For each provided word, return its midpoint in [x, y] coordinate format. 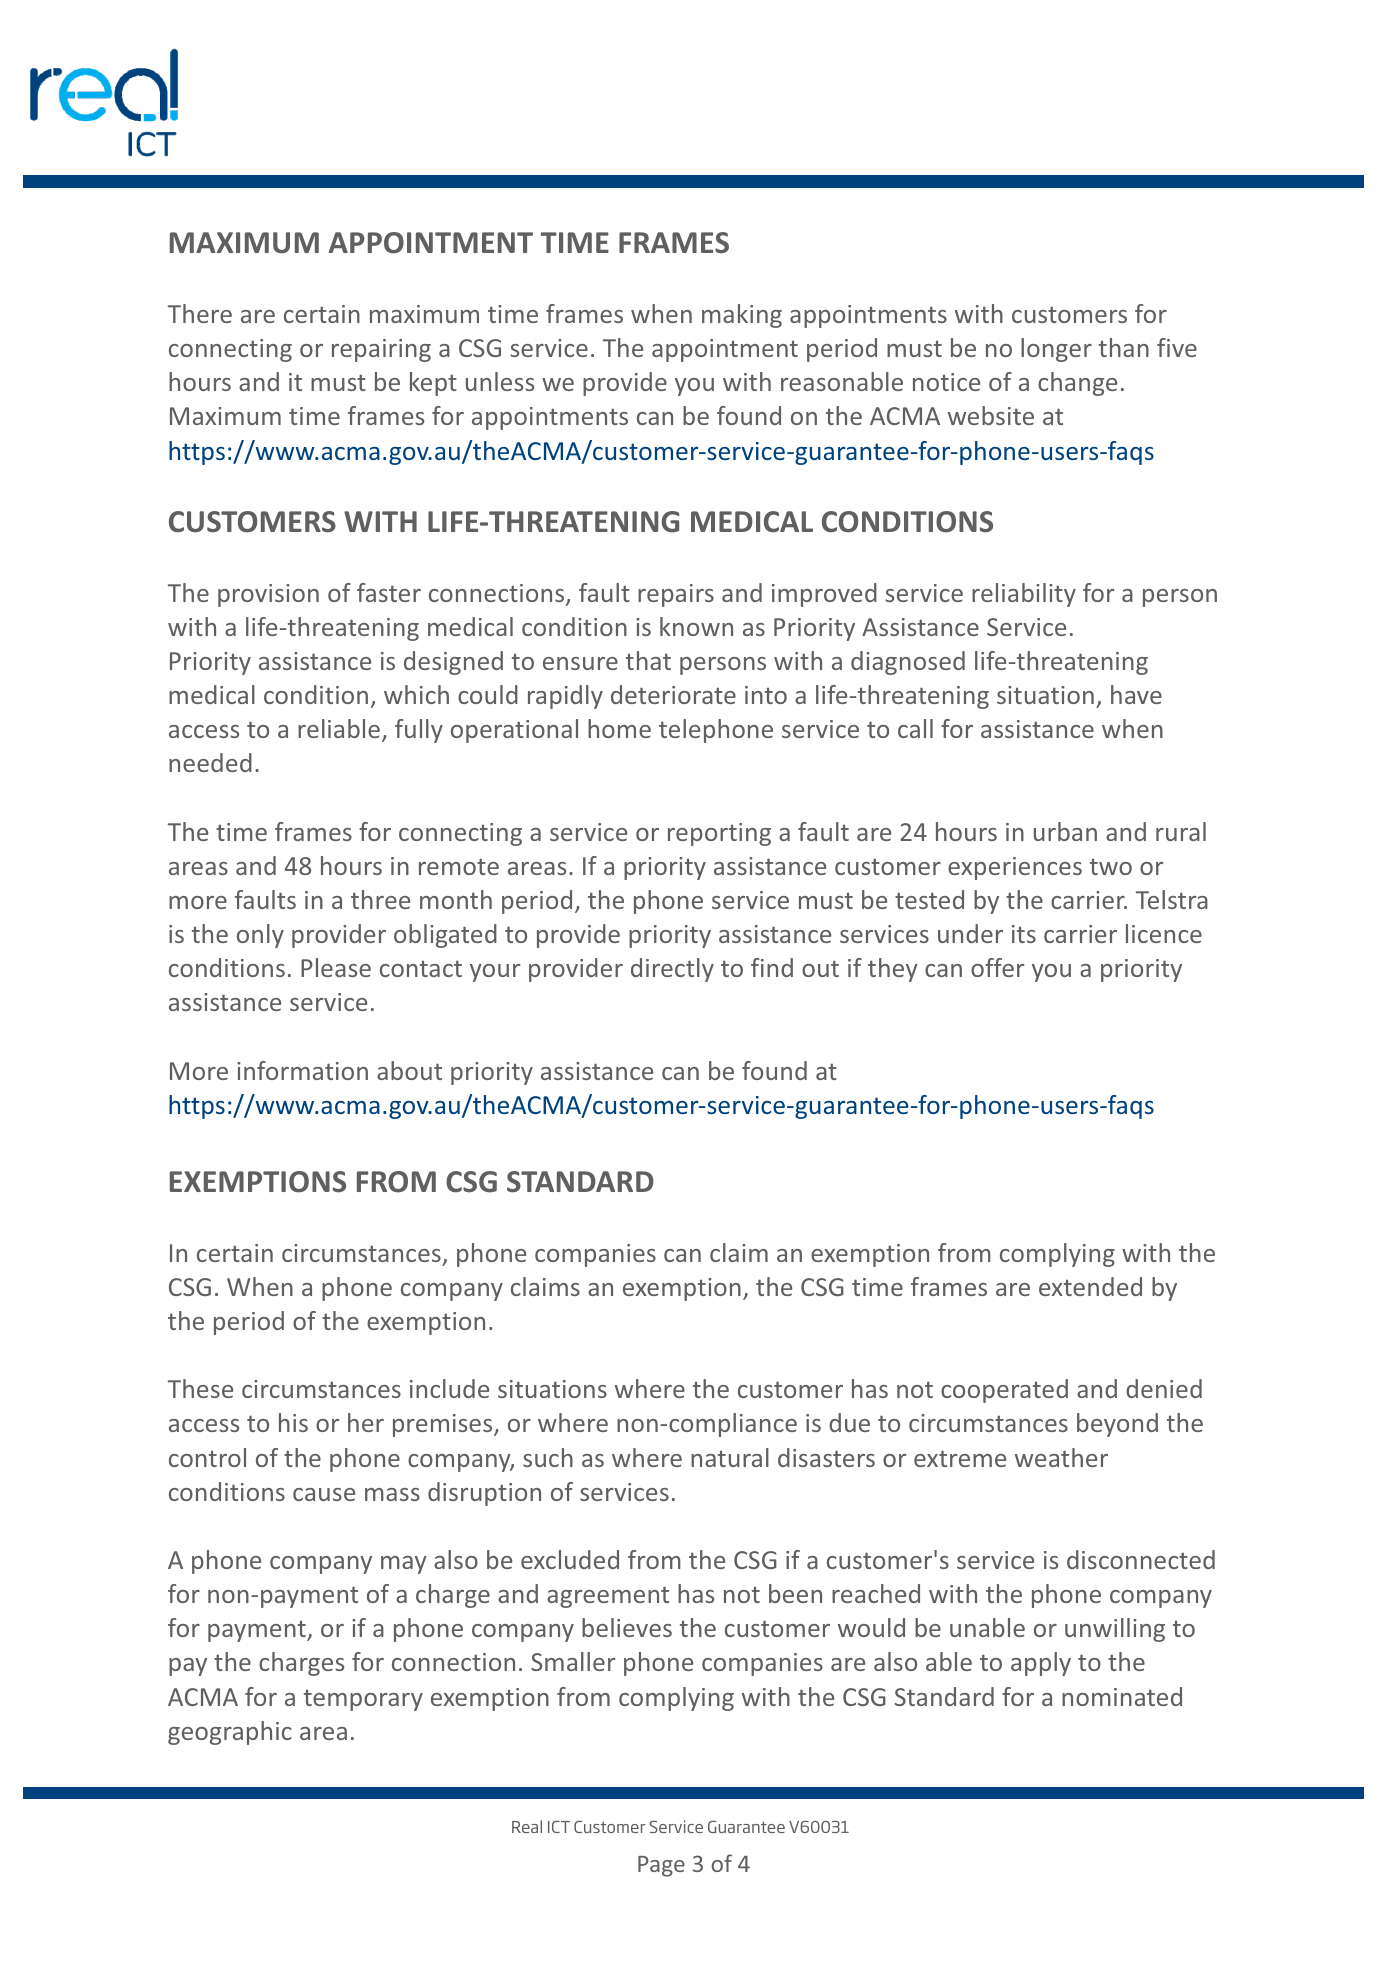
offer [997, 967]
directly [672, 970]
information [302, 1070]
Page [661, 1866]
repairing [381, 350]
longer [1056, 350]
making [742, 316]
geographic [230, 1733]
